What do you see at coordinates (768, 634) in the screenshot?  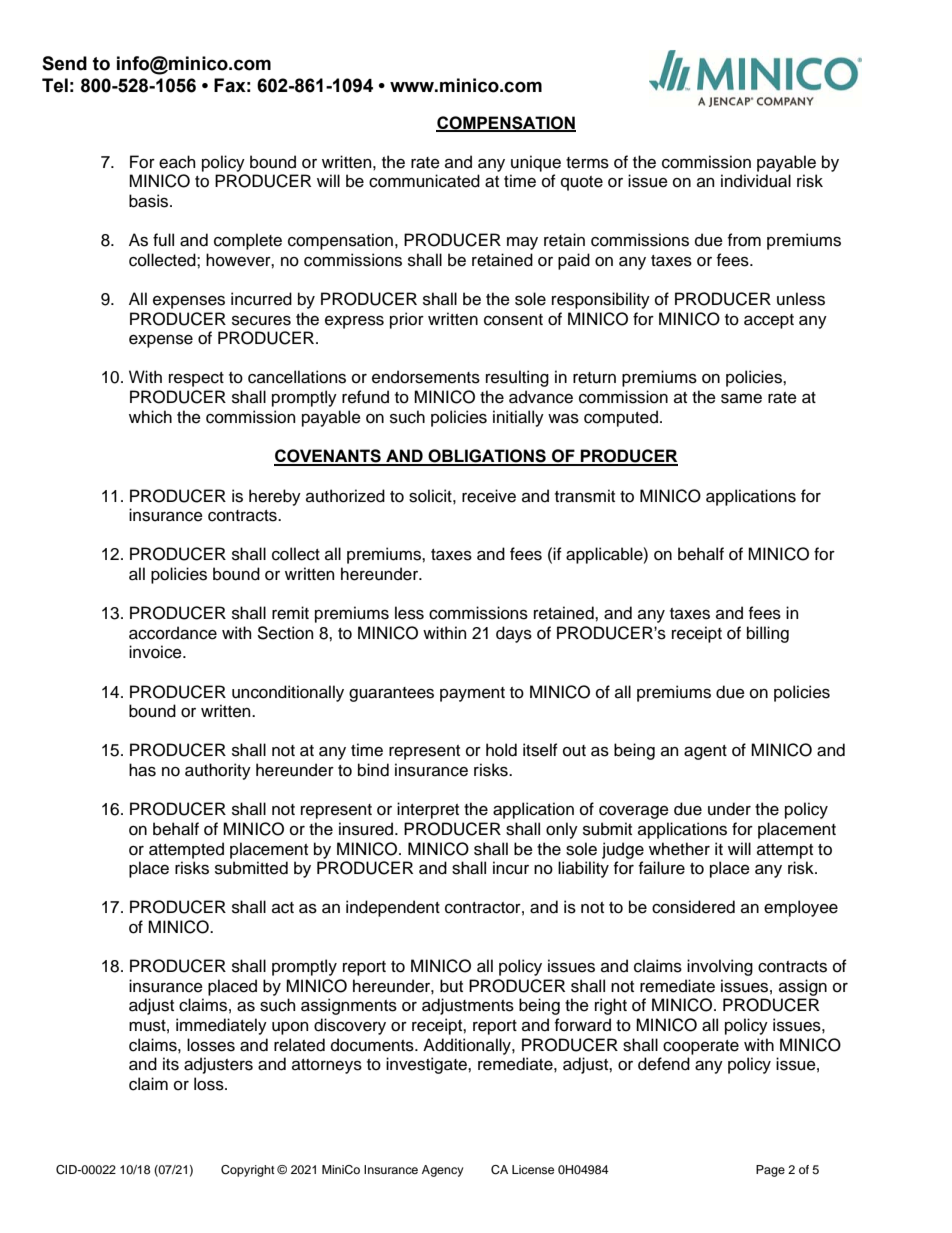 I see `billing` at bounding box center [768, 634].
